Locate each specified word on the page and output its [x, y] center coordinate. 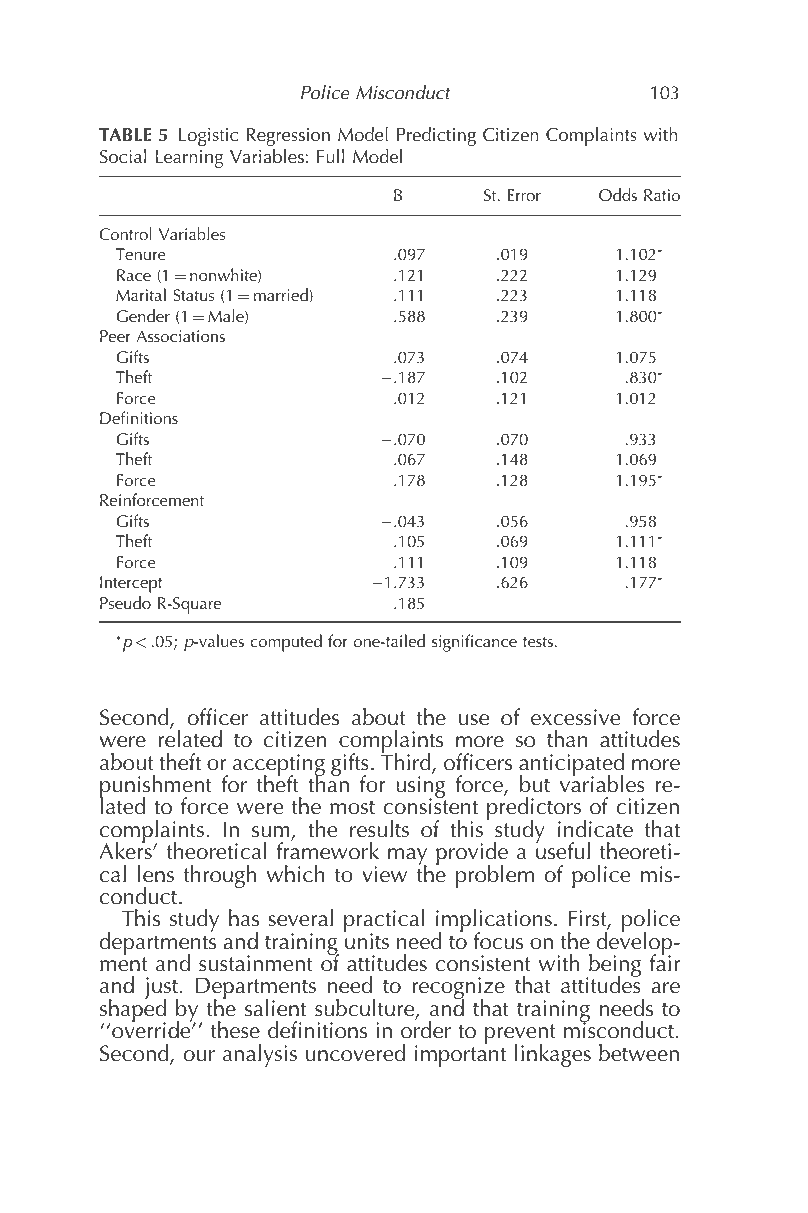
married [282, 295]
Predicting [436, 136]
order [426, 1029]
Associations [180, 336]
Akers [126, 850]
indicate [595, 829]
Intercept [131, 584]
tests [538, 642]
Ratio [662, 195]
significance [474, 643]
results [379, 829]
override [152, 1029]
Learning [189, 159]
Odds [618, 195]
